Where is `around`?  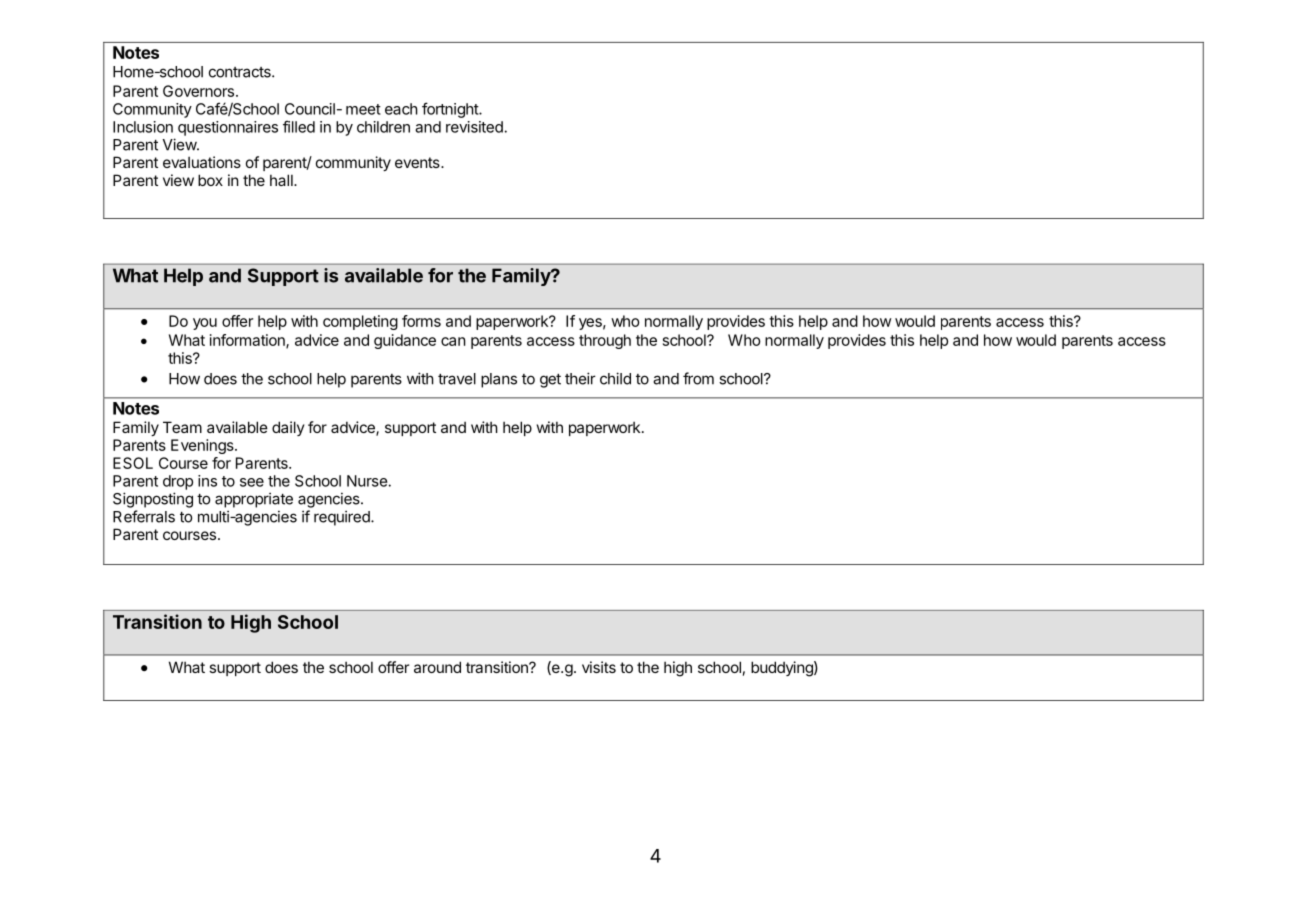
around is located at coordinates (437, 667).
